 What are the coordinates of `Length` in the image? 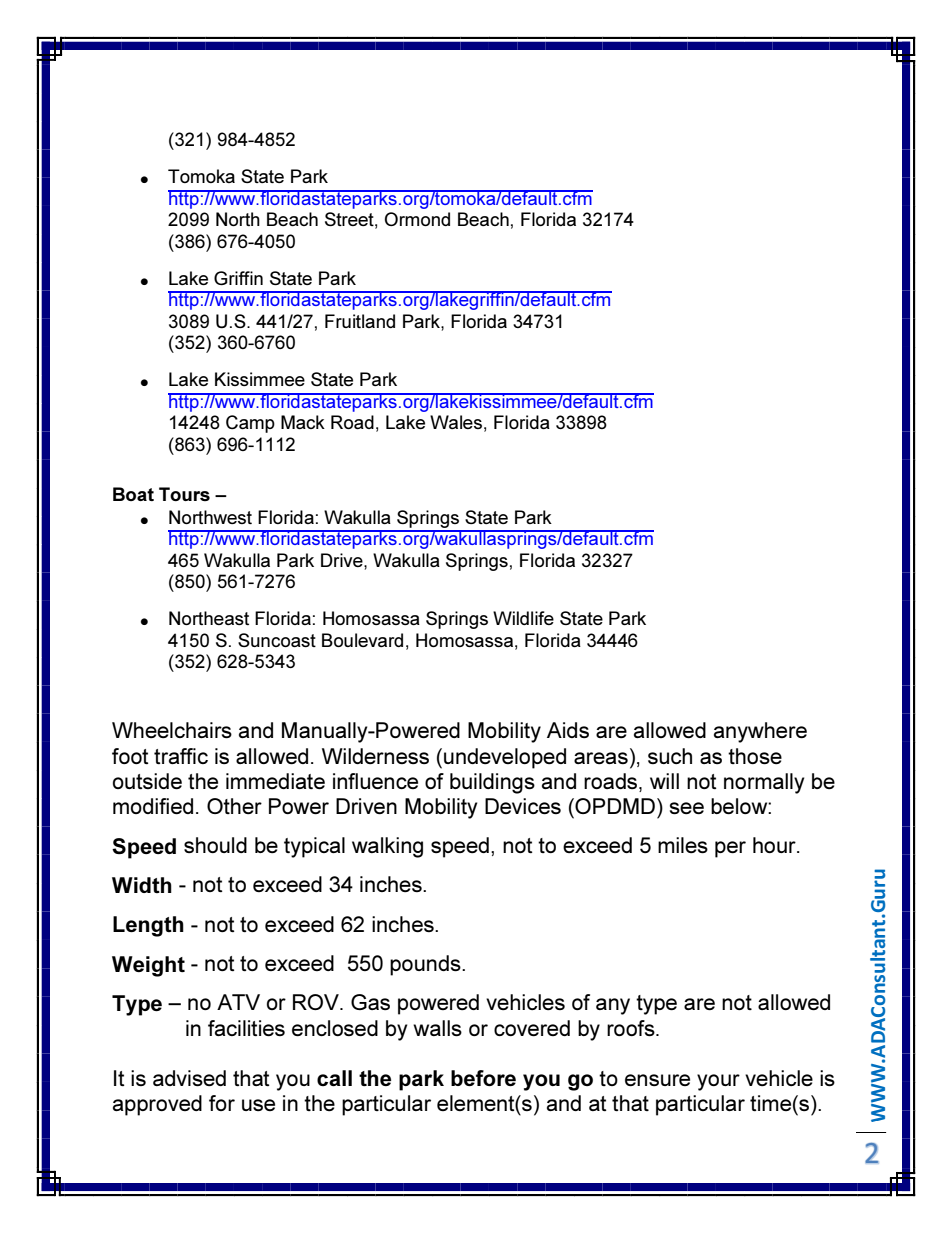 It's located at (148, 926).
